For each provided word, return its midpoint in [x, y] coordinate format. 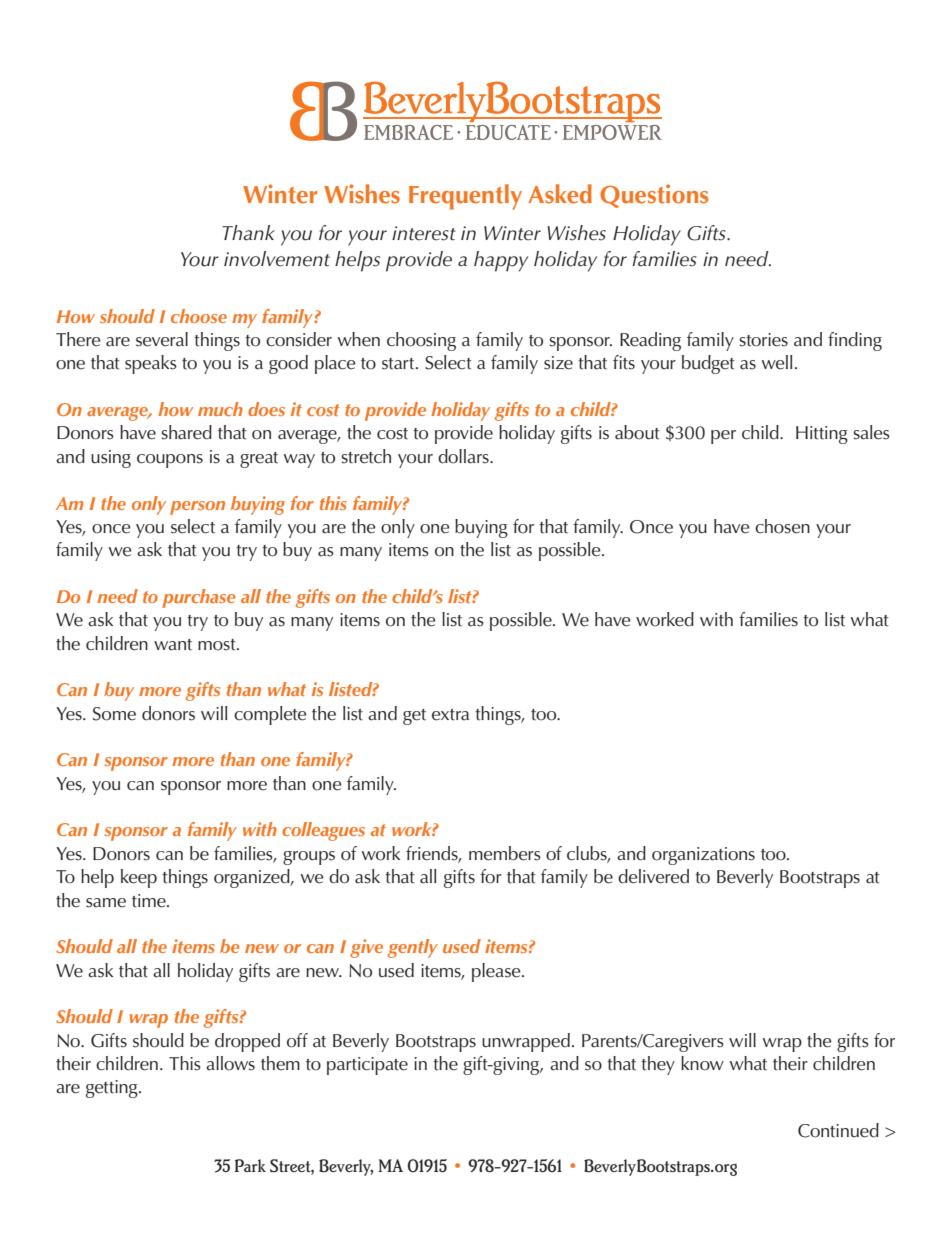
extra [450, 715]
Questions [654, 196]
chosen [782, 526]
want [173, 645]
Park [250, 1165]
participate [367, 1066]
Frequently [465, 197]
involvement [277, 259]
